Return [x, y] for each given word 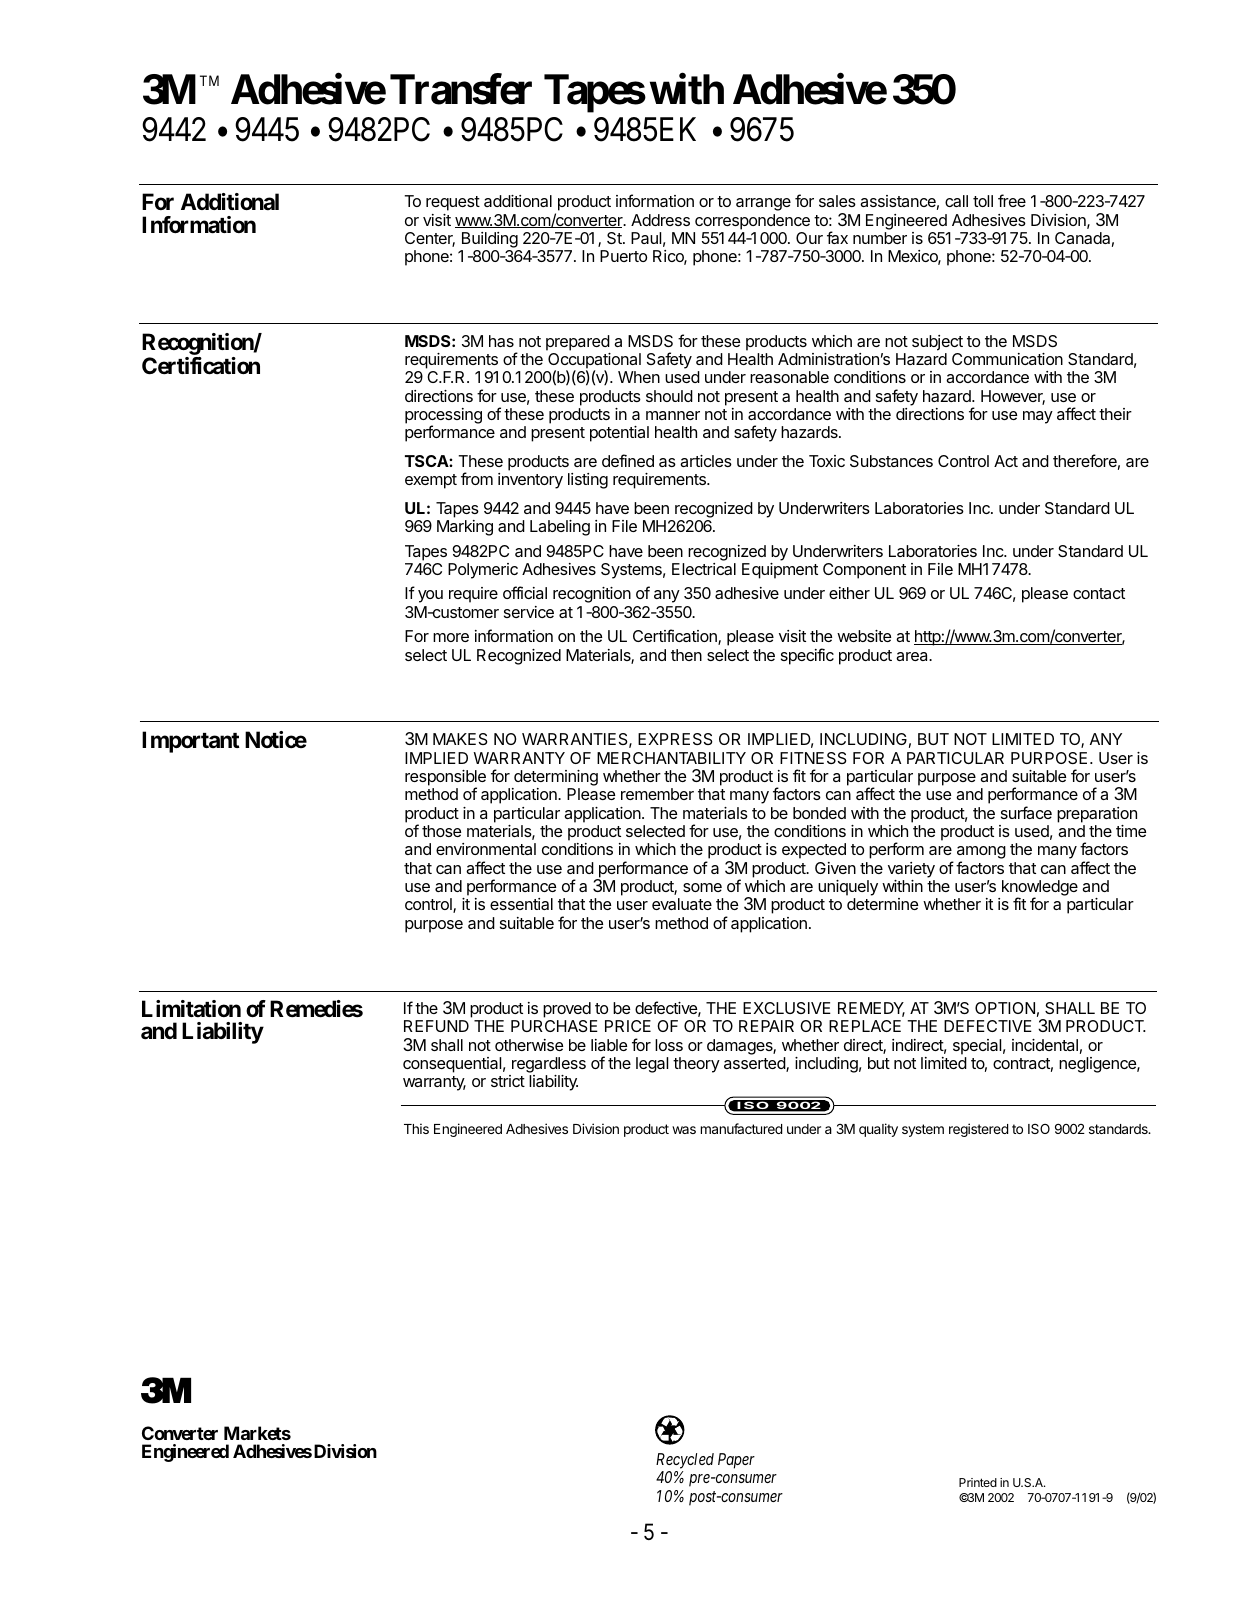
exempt [431, 481]
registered [978, 1130]
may [1038, 417]
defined [628, 460]
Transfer [461, 89]
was [684, 1130]
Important [191, 742]
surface [1026, 812]
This [416, 1128]
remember [657, 794]
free [1012, 200]
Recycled [685, 1461]
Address [660, 220]
